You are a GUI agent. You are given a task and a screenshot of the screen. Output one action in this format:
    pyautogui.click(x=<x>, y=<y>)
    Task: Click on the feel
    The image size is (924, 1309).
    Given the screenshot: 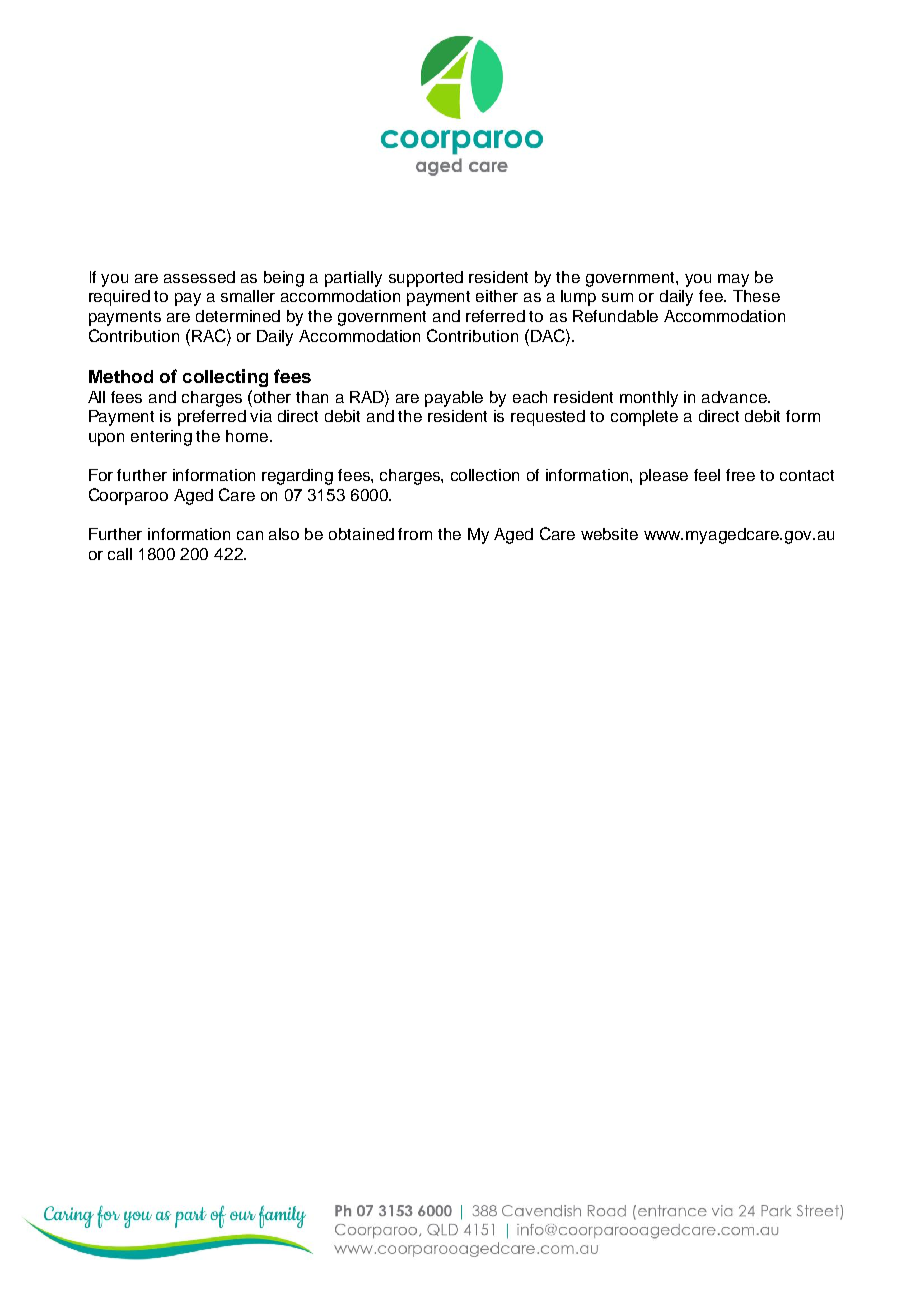 What is the action you would take?
    pyautogui.click(x=707, y=475)
